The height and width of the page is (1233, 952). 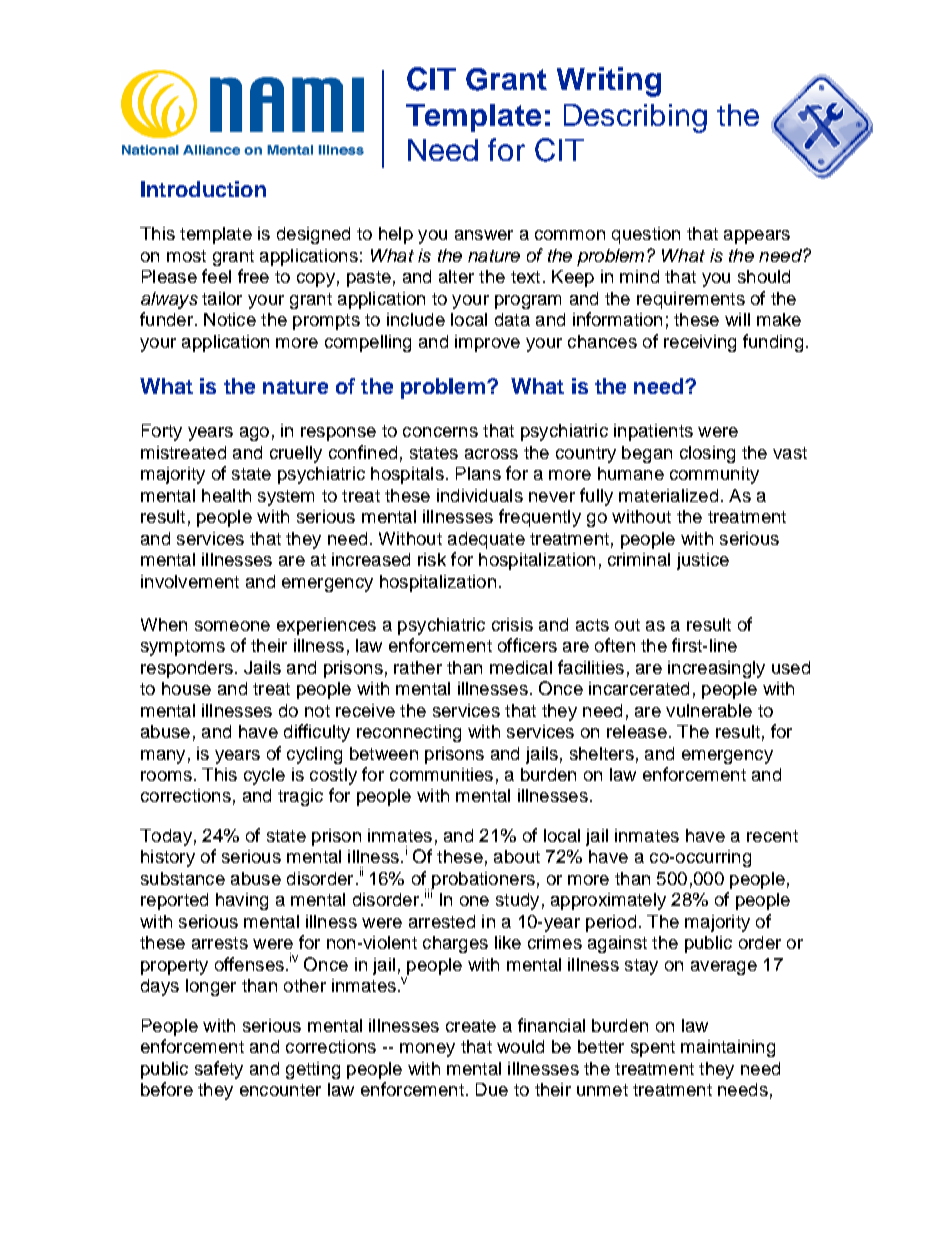 What do you see at coordinates (203, 189) in the page?
I see `Introduction` at bounding box center [203, 189].
